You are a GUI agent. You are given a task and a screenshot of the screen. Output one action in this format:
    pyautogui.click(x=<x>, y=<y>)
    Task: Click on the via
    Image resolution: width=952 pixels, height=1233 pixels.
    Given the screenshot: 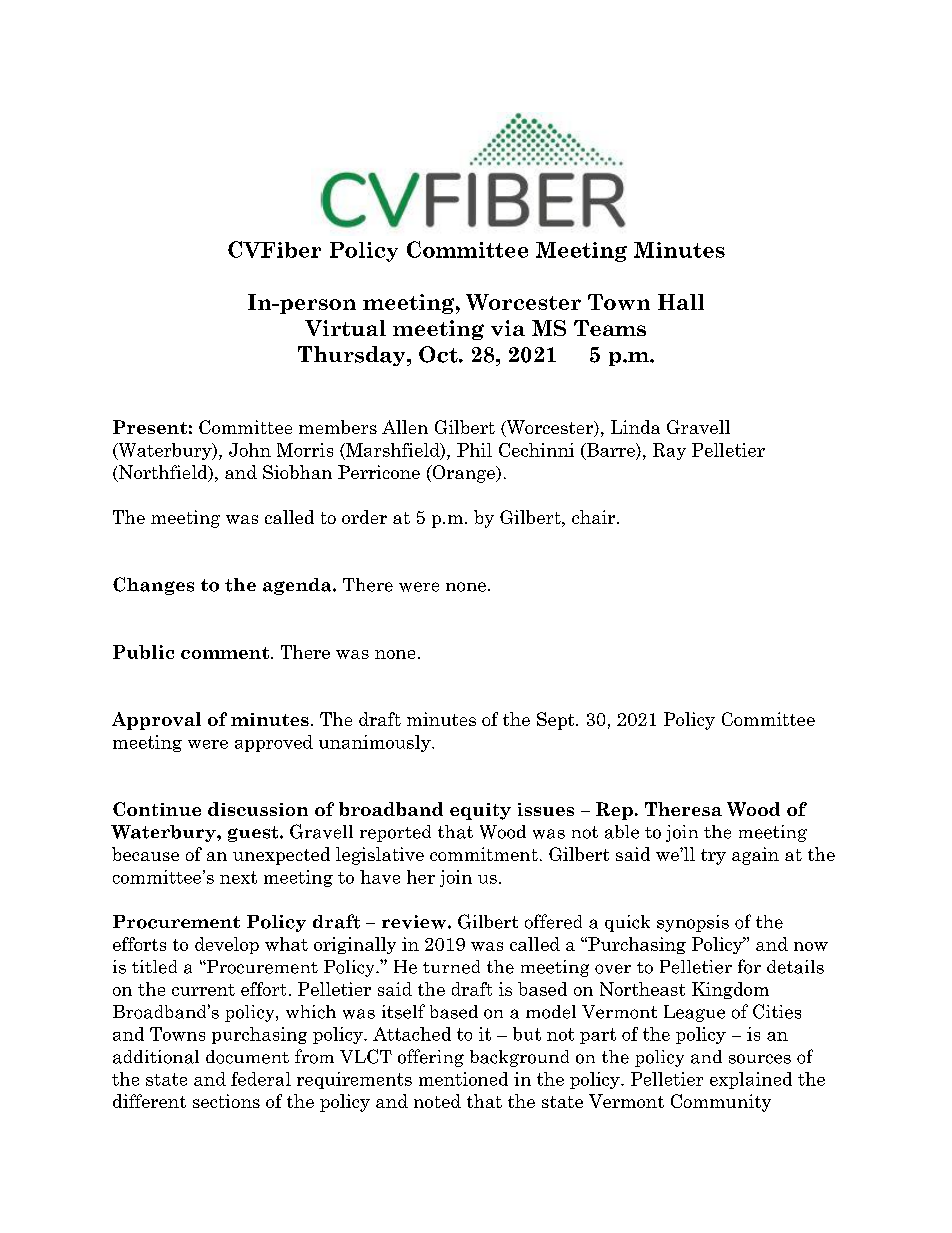 What is the action you would take?
    pyautogui.click(x=508, y=328)
